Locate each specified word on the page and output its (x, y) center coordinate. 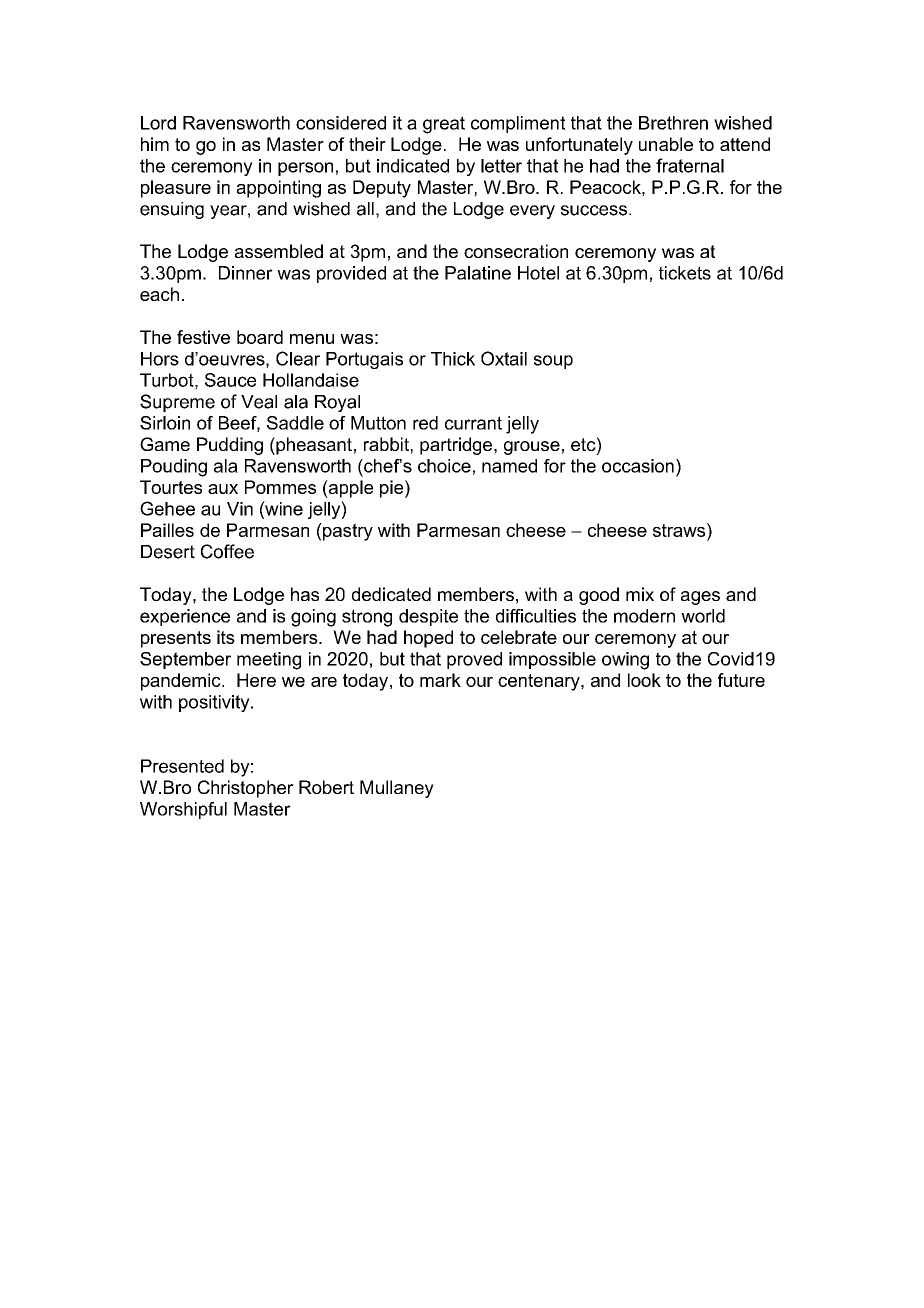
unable (666, 144)
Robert (326, 787)
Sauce (230, 380)
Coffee (227, 551)
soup (553, 362)
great (444, 125)
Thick (453, 359)
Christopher (246, 789)
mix (640, 594)
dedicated (391, 594)
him (155, 144)
